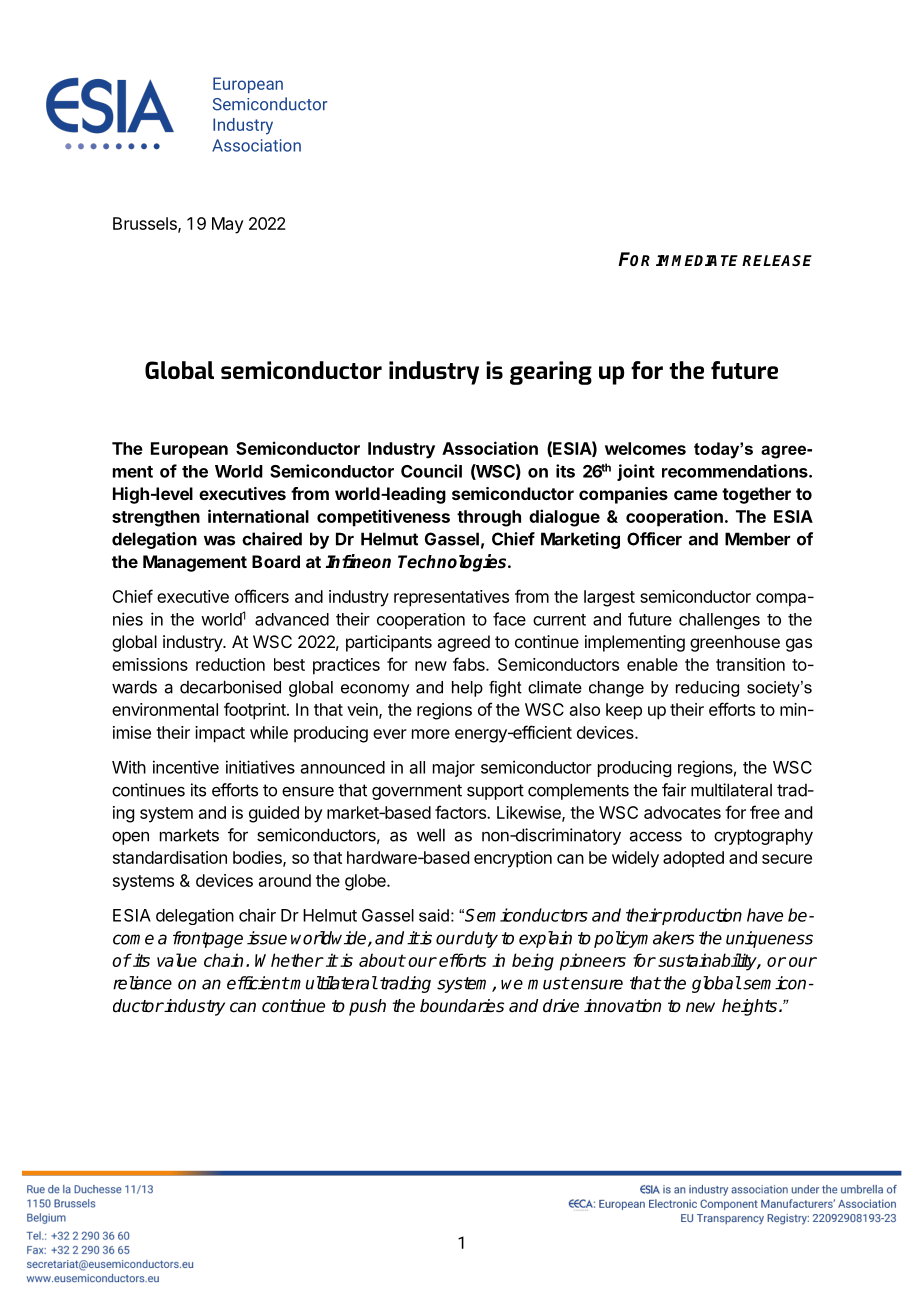 This document has height=1308, width=924. What do you see at coordinates (451, 598) in the document?
I see `representatives` at bounding box center [451, 598].
